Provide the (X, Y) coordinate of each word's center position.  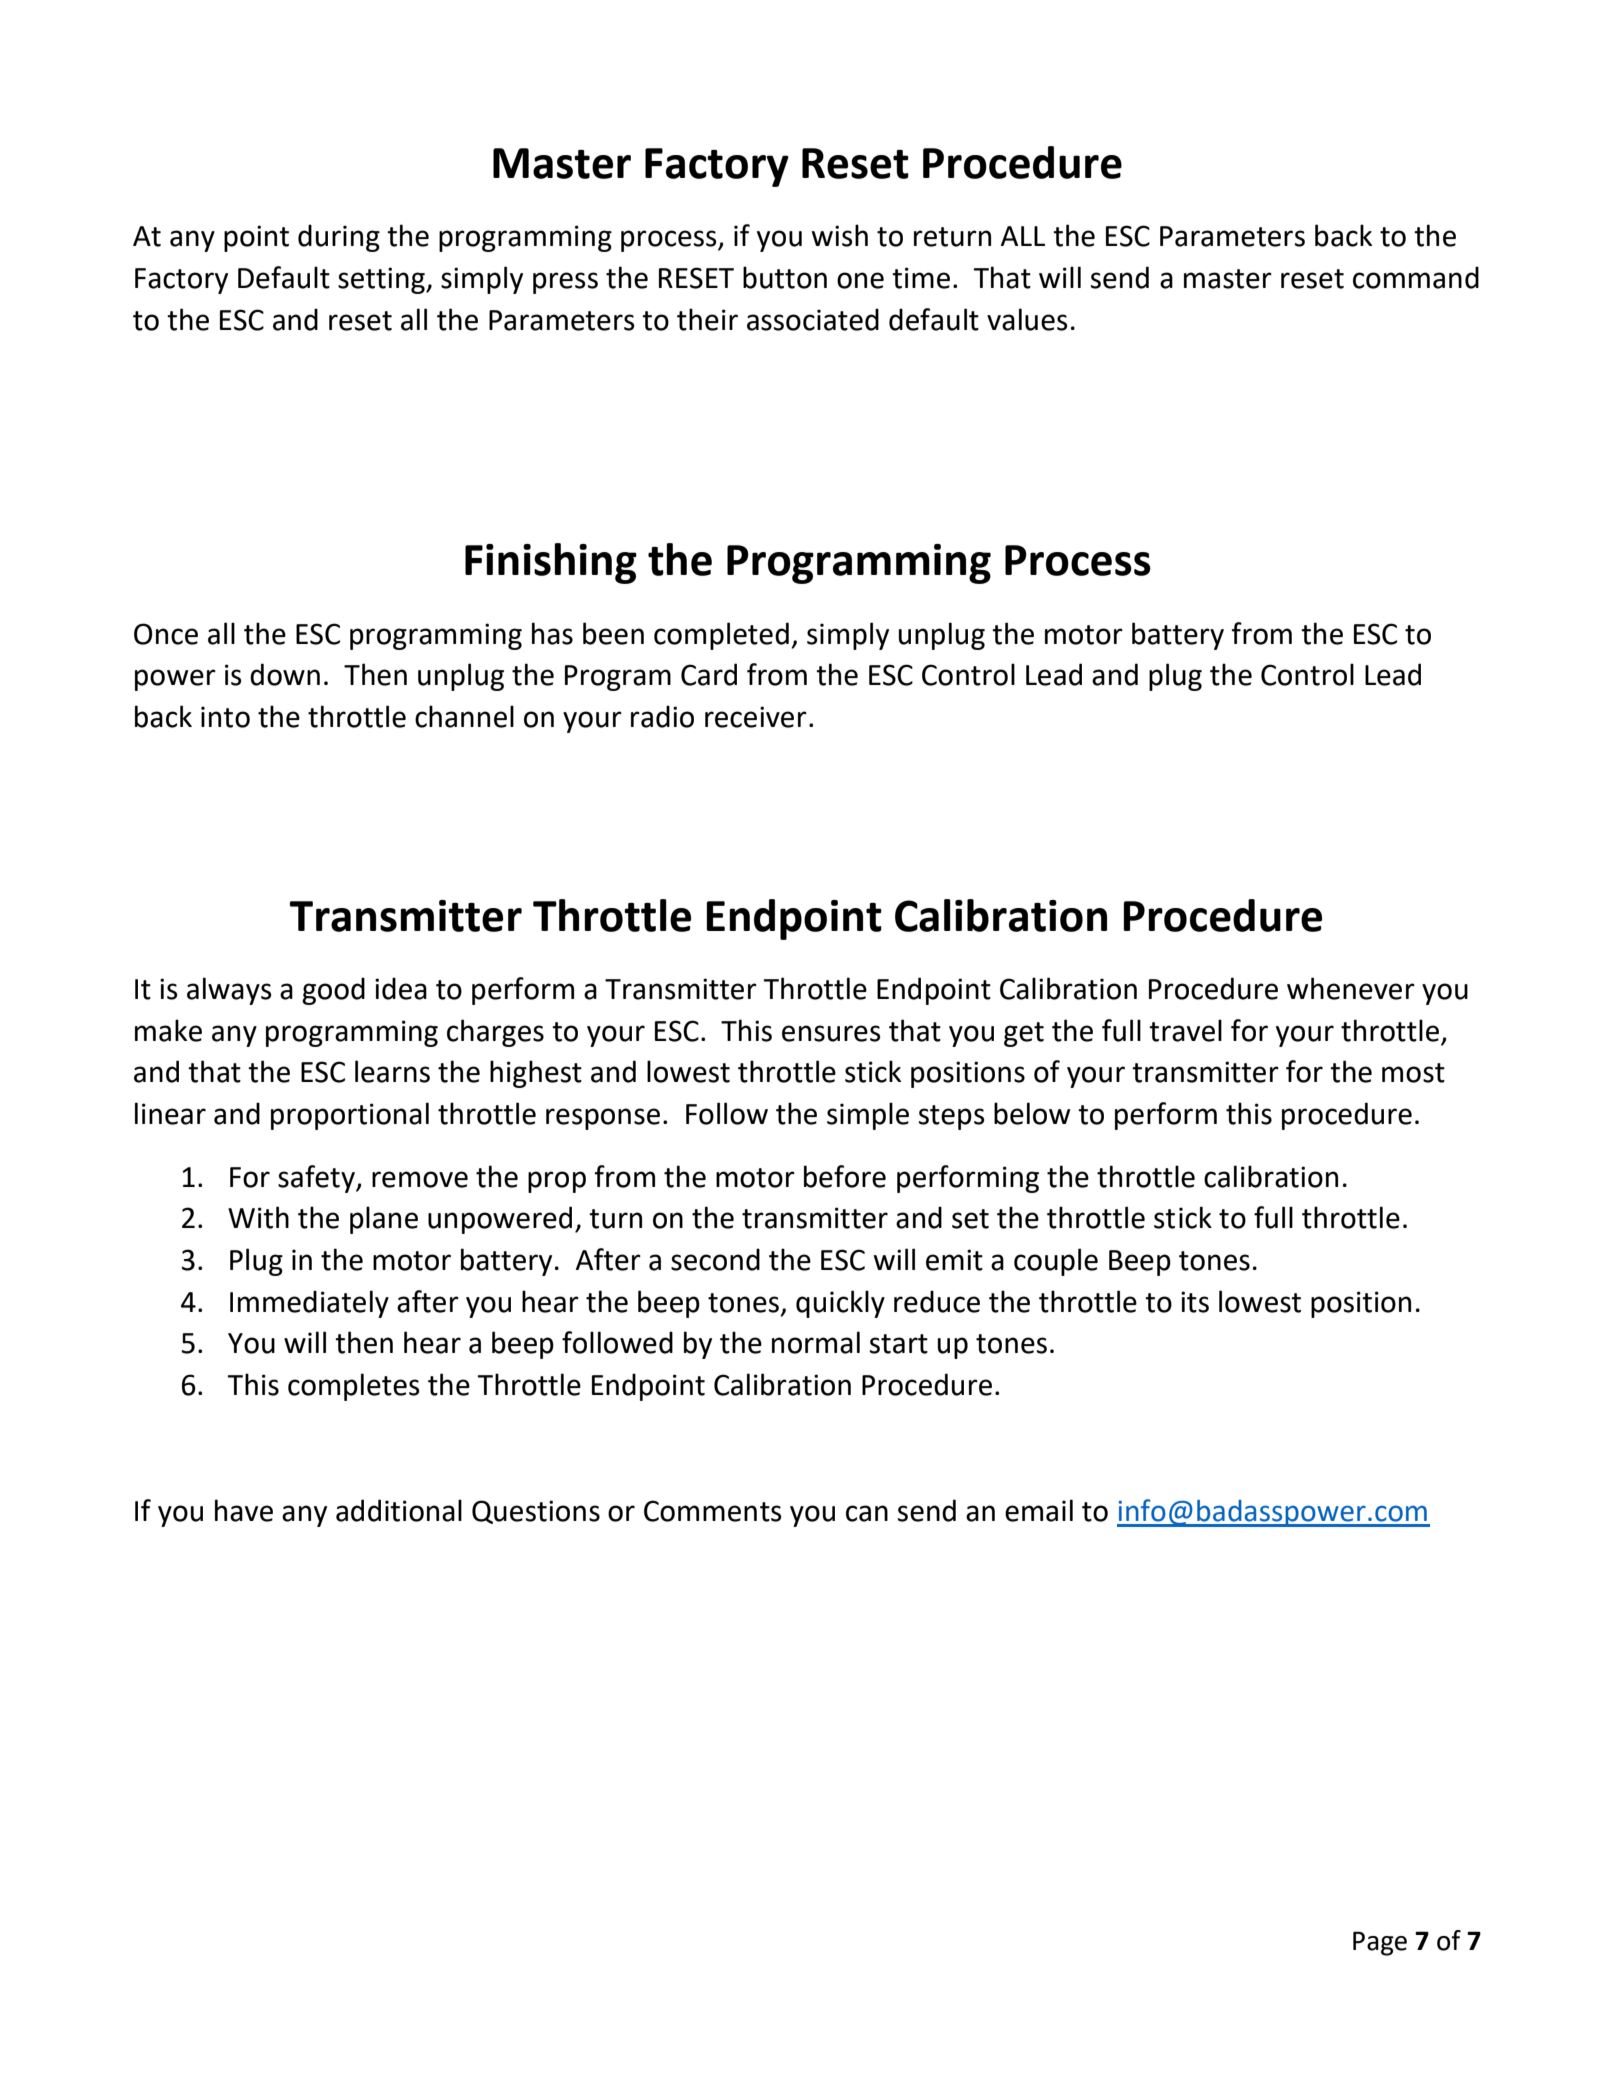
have (244, 1510)
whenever (1351, 988)
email (1039, 1510)
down (285, 674)
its (1195, 1302)
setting (382, 280)
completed (721, 636)
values (1027, 319)
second (715, 1259)
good (333, 991)
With (258, 1217)
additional (399, 1510)
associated (813, 319)
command (1416, 277)
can (867, 1513)
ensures (831, 1033)
